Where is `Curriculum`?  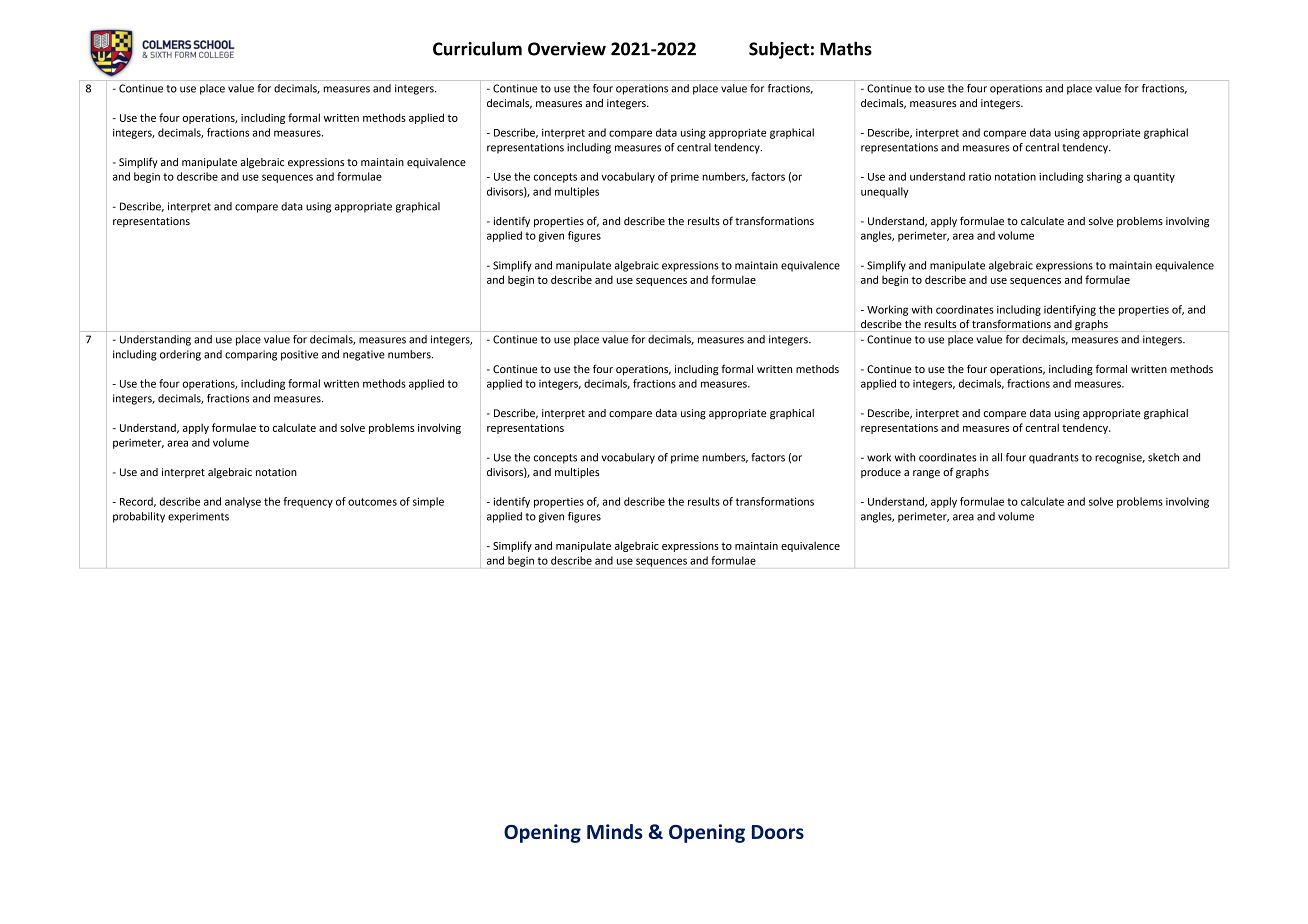
Curriculum is located at coordinates (477, 48).
